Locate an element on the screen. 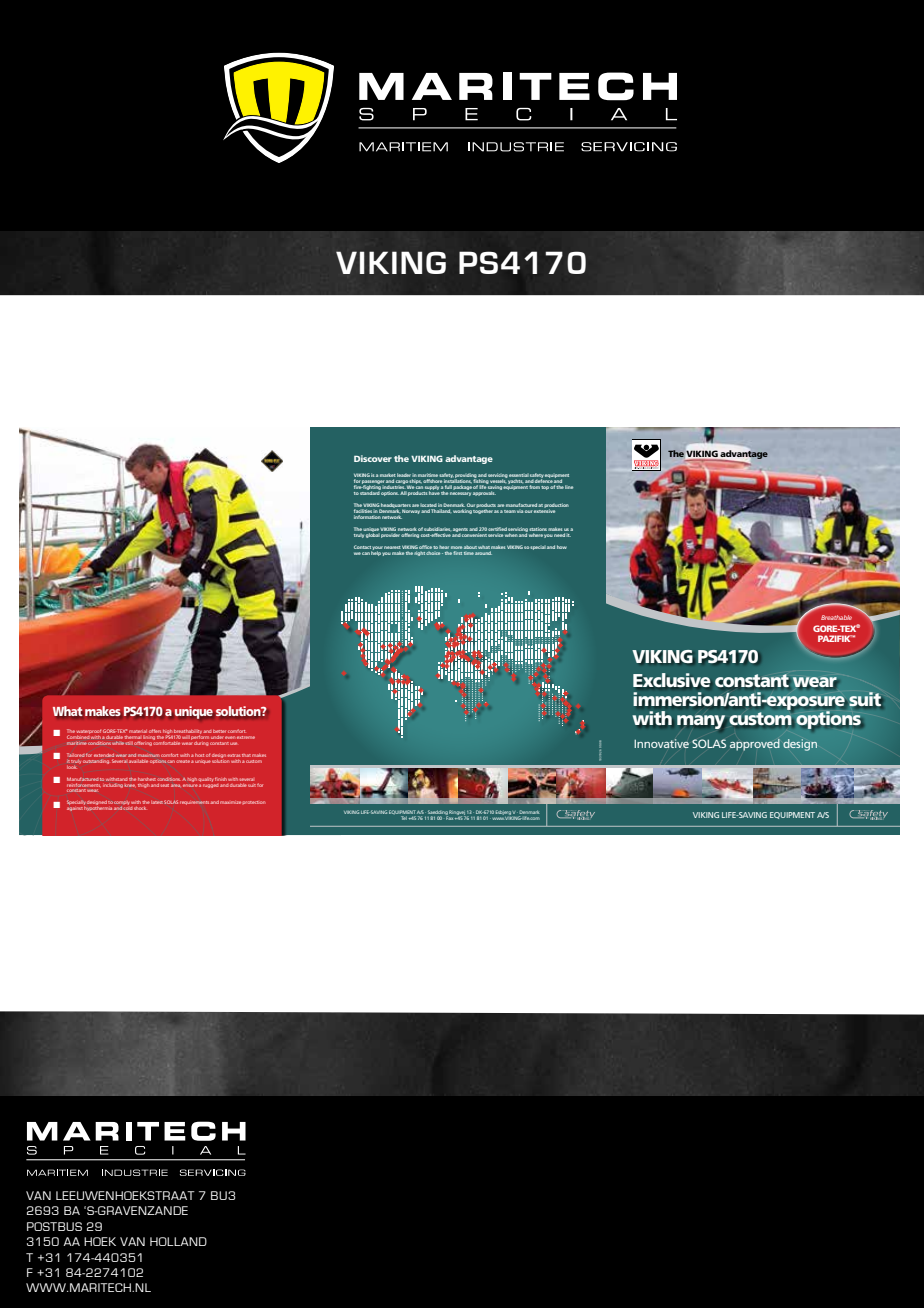  how is located at coordinates (562, 547).
